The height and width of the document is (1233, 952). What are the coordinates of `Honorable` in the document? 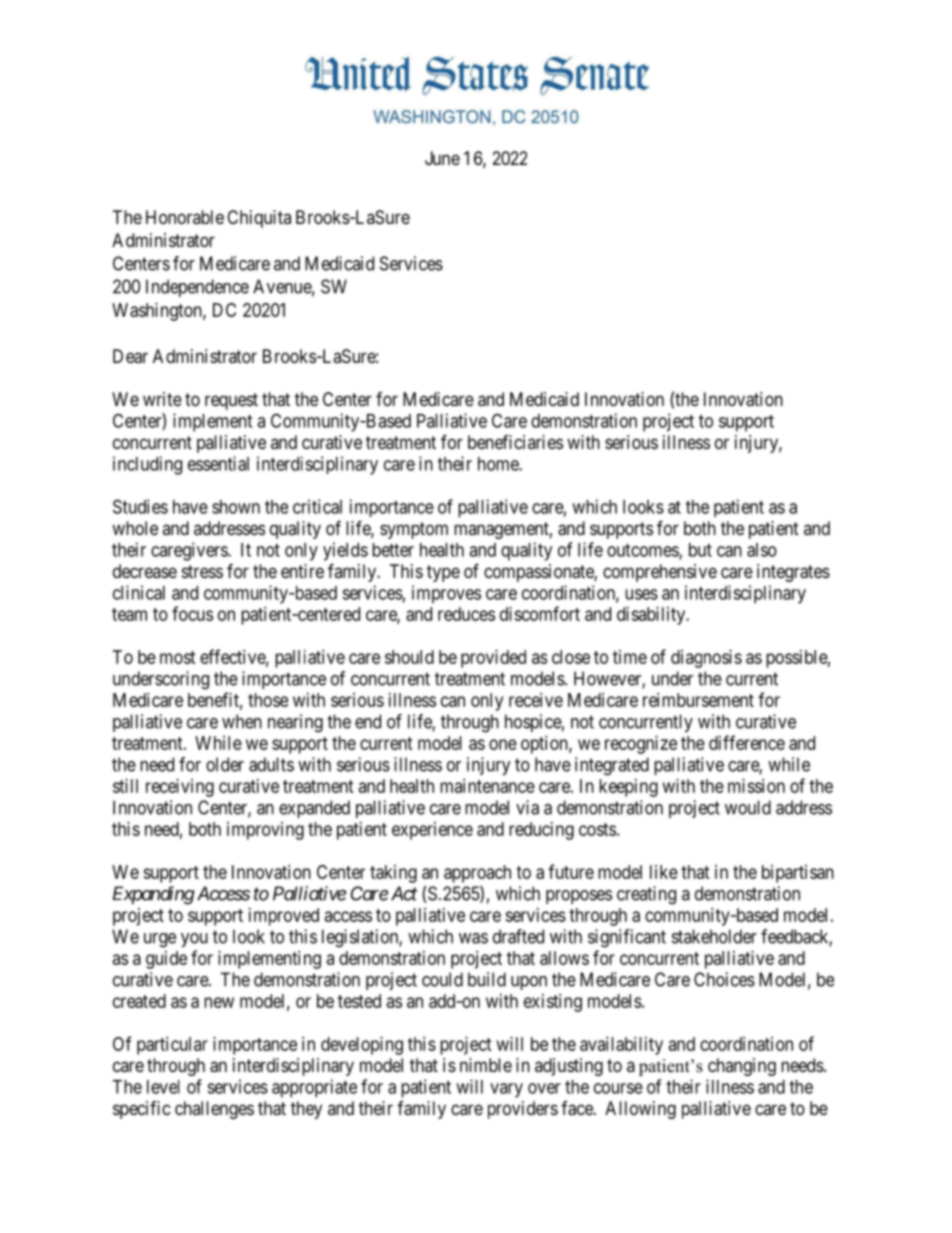 It's located at (185, 217).
